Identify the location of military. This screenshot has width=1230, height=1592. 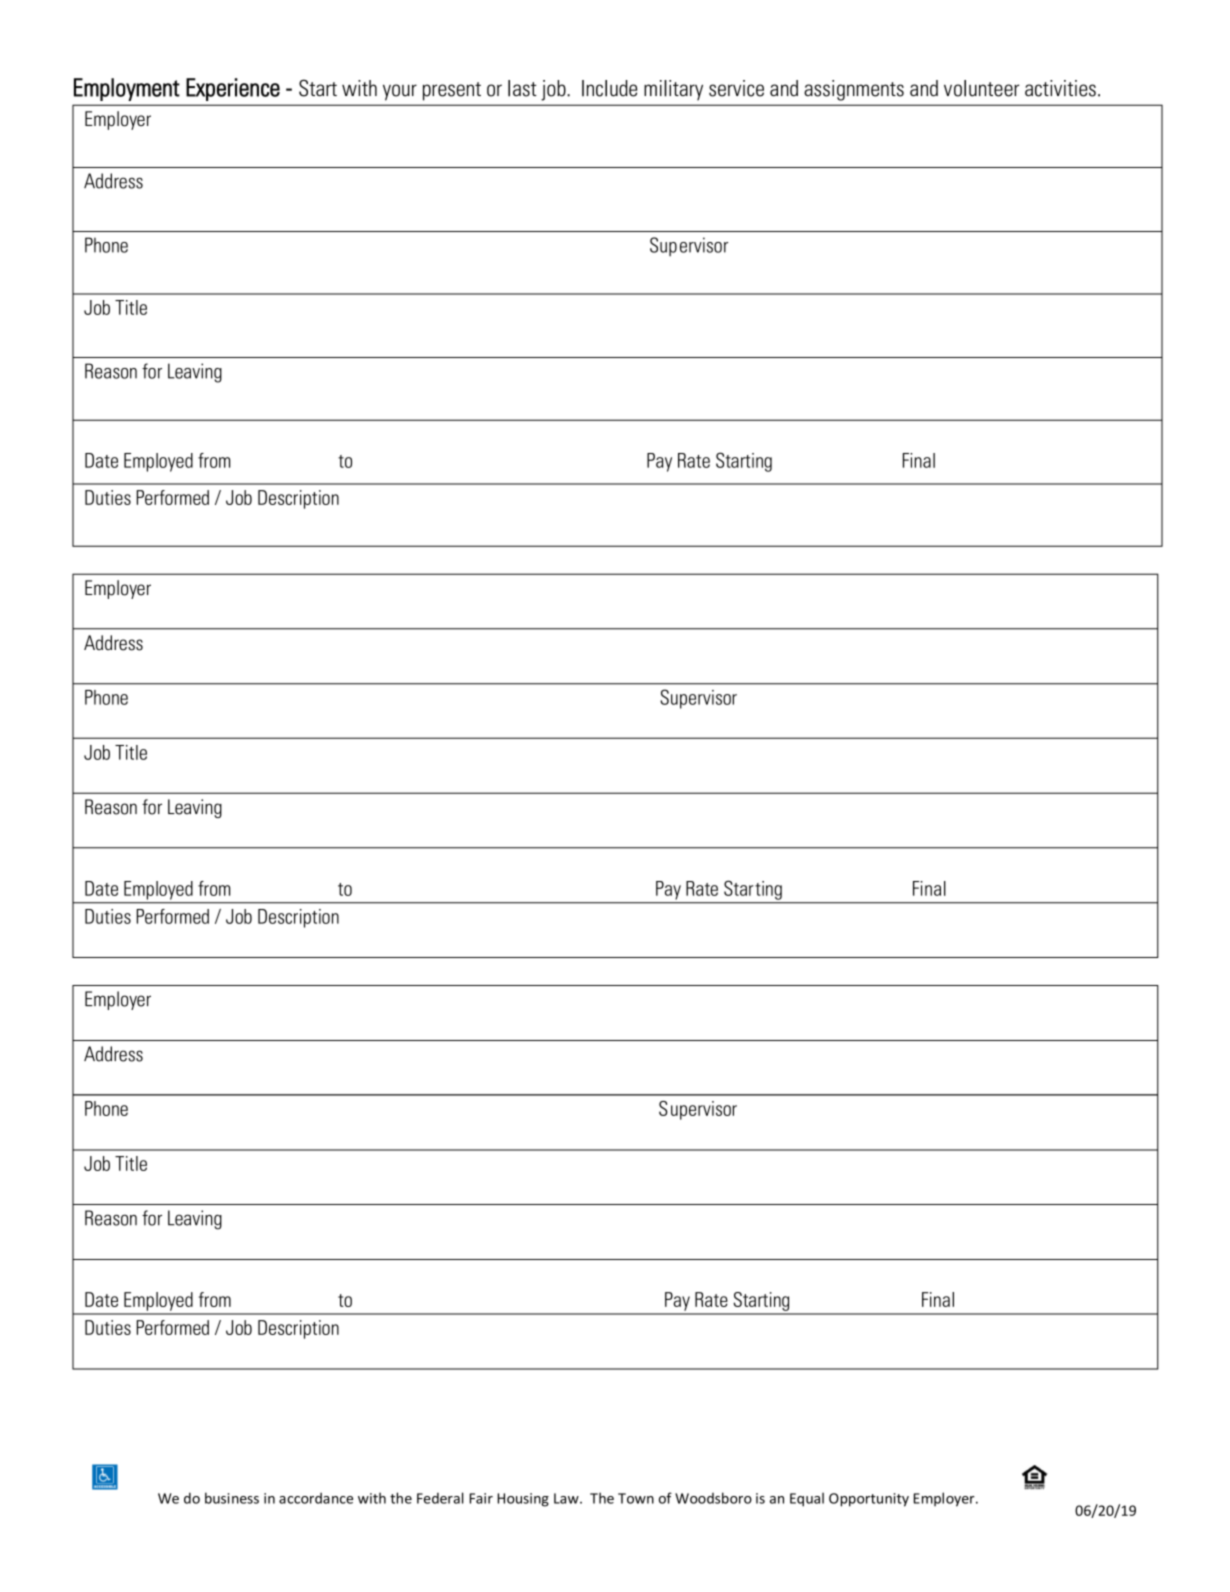
(673, 90).
